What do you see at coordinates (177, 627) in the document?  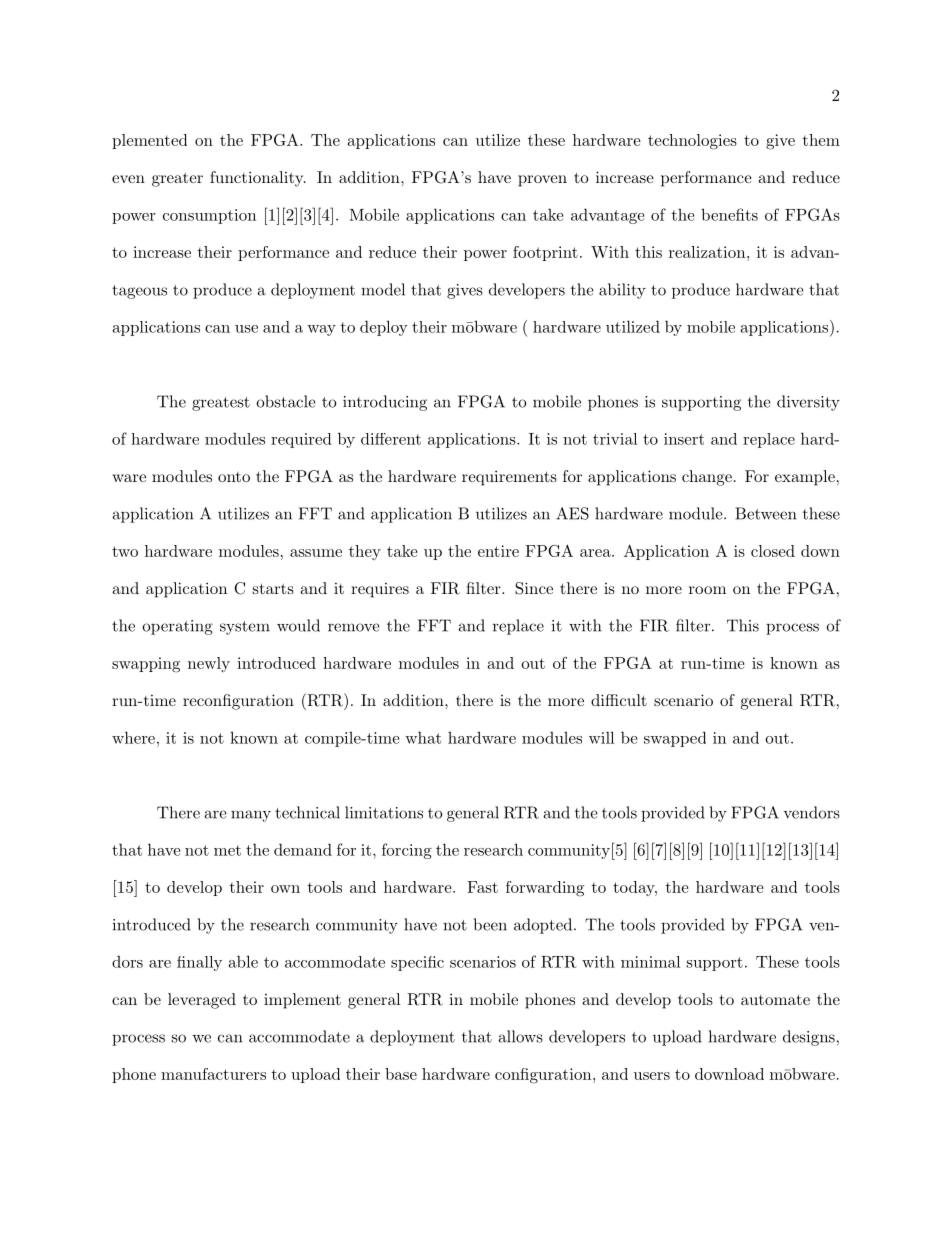 I see `operating` at bounding box center [177, 627].
